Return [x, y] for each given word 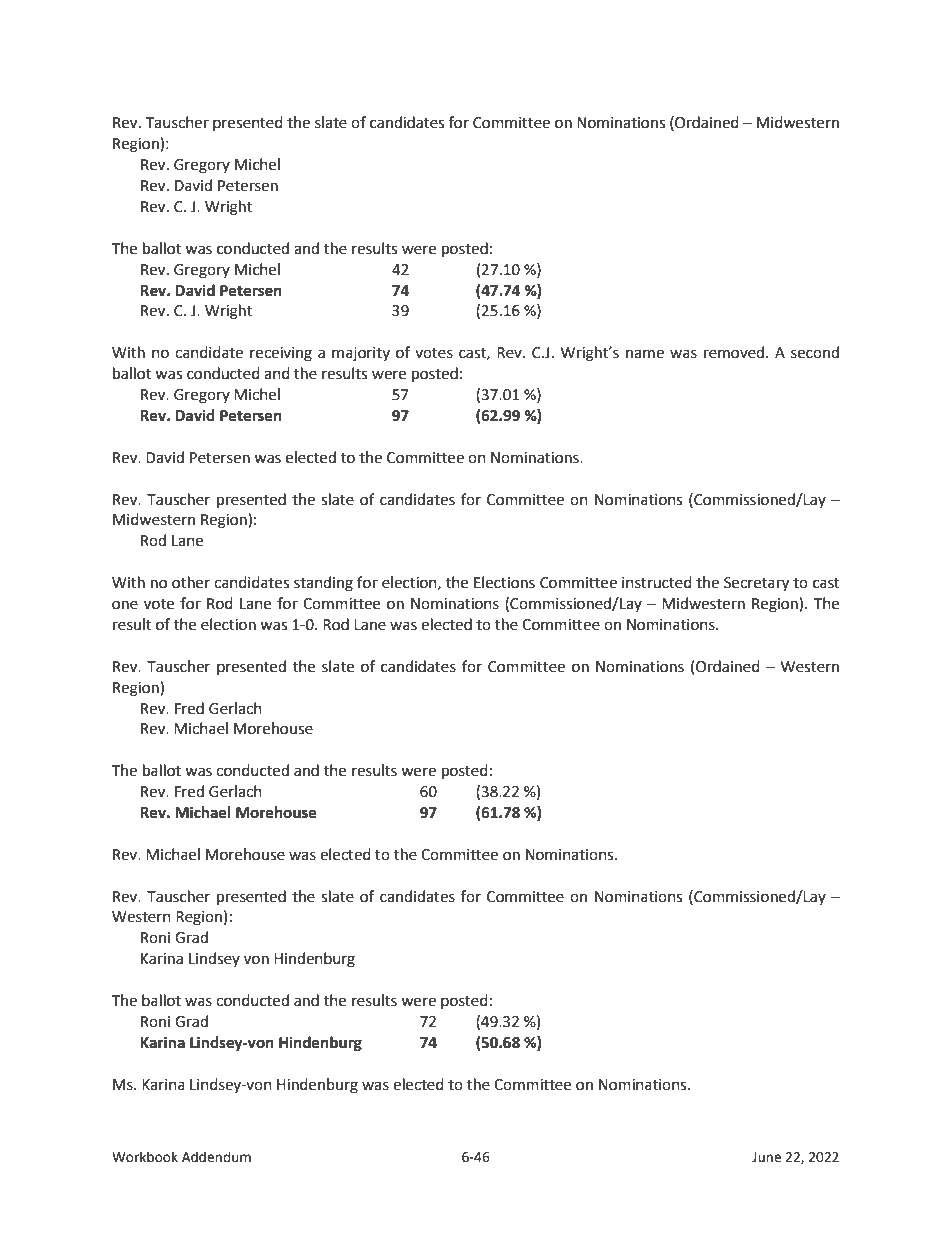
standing [323, 584]
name [645, 354]
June [766, 1157]
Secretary [756, 584]
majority [361, 354]
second [815, 352]
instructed [657, 582]
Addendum [216, 1157]
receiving [281, 354]
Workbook [145, 1157]
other [191, 582]
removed [734, 352]
